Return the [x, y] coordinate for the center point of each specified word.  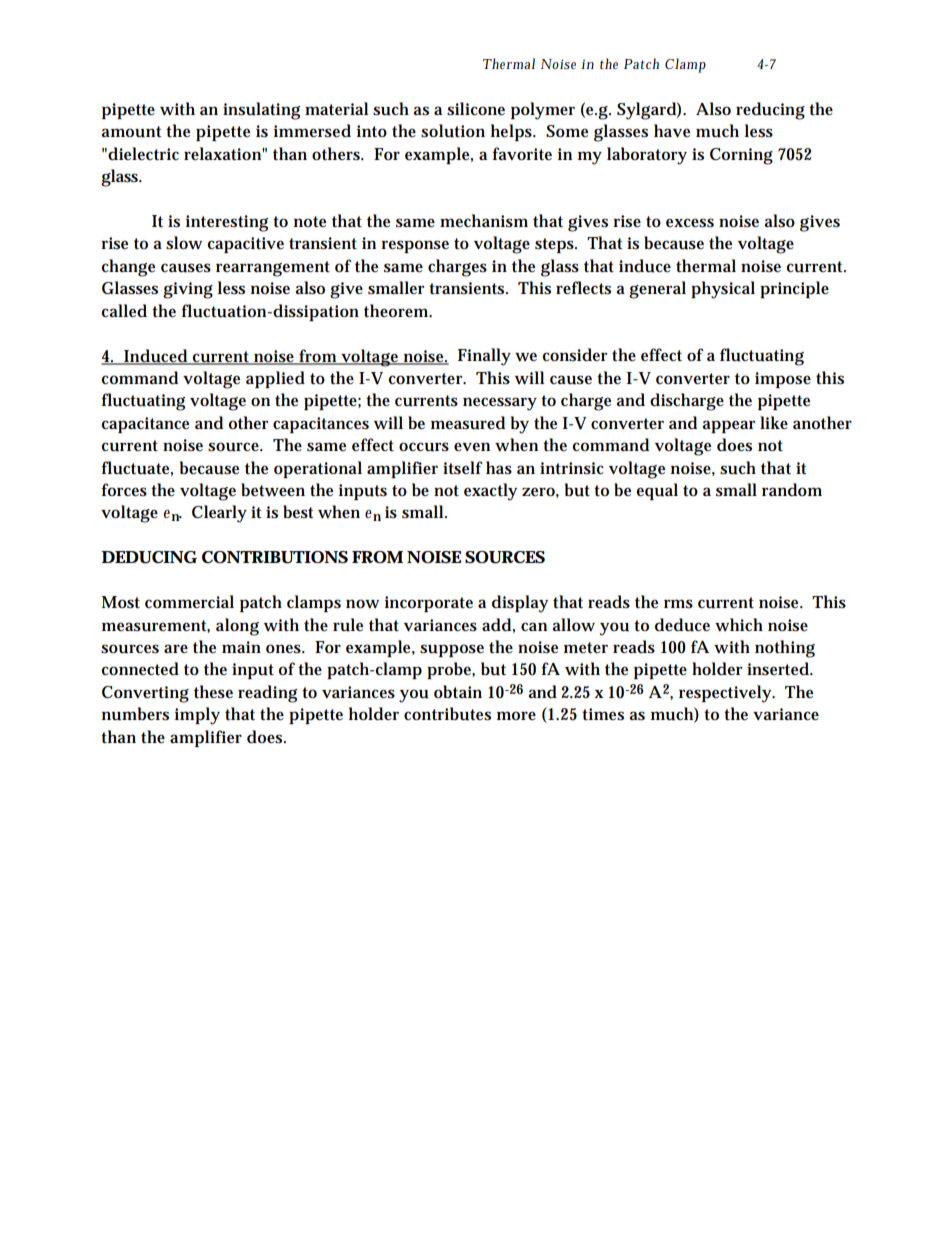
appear [728, 426]
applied [275, 379]
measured [468, 423]
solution [453, 131]
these [213, 692]
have [672, 130]
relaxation [224, 154]
